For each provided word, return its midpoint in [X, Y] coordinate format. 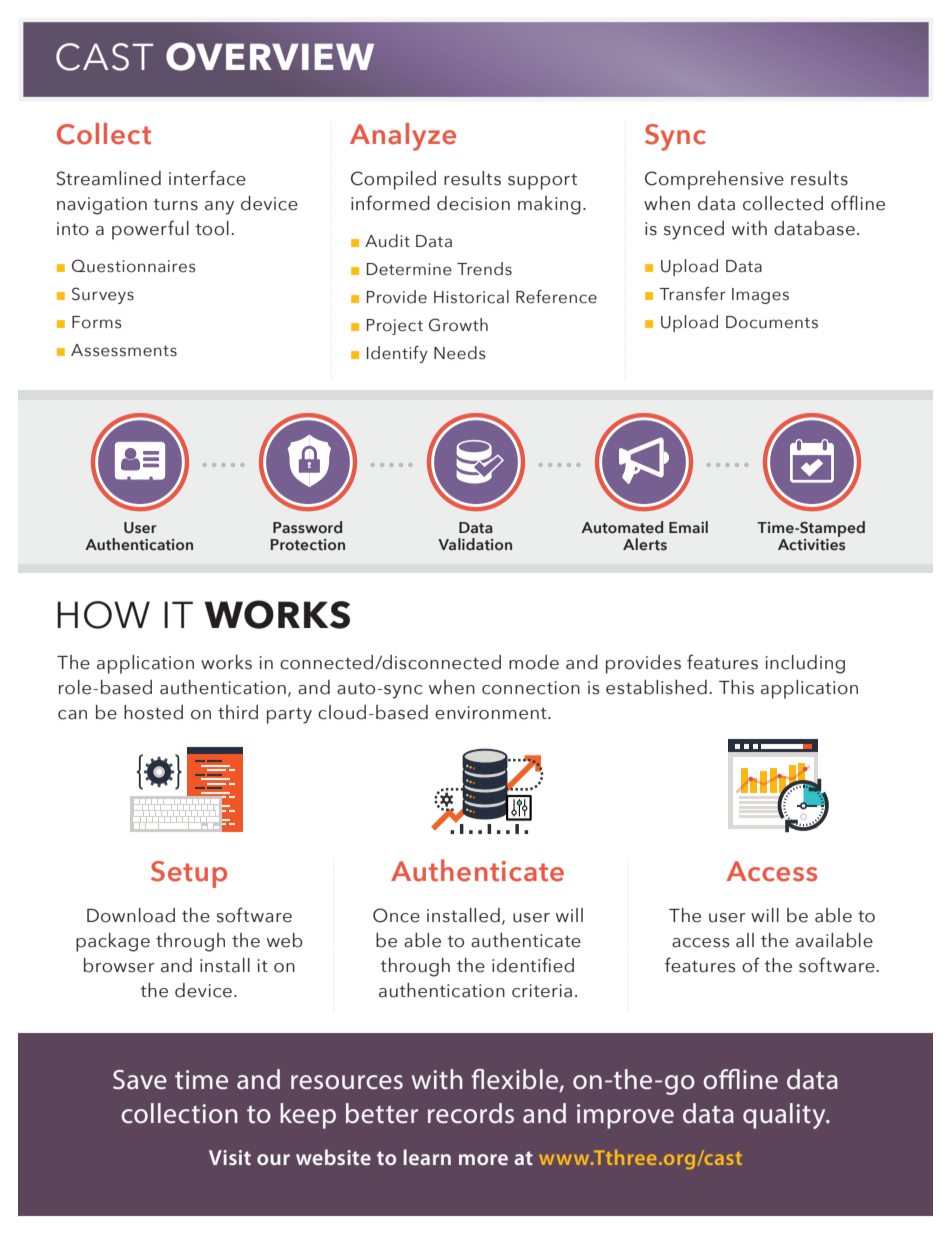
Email [688, 527]
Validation [475, 544]
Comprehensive [714, 180]
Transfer [692, 294]
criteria [542, 991]
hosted [153, 712]
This [736, 687]
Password [307, 527]
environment [492, 713]
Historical [471, 297]
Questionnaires [134, 266]
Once [396, 915]
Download [131, 915]
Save [140, 1080]
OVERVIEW [270, 56]
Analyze [403, 137]
